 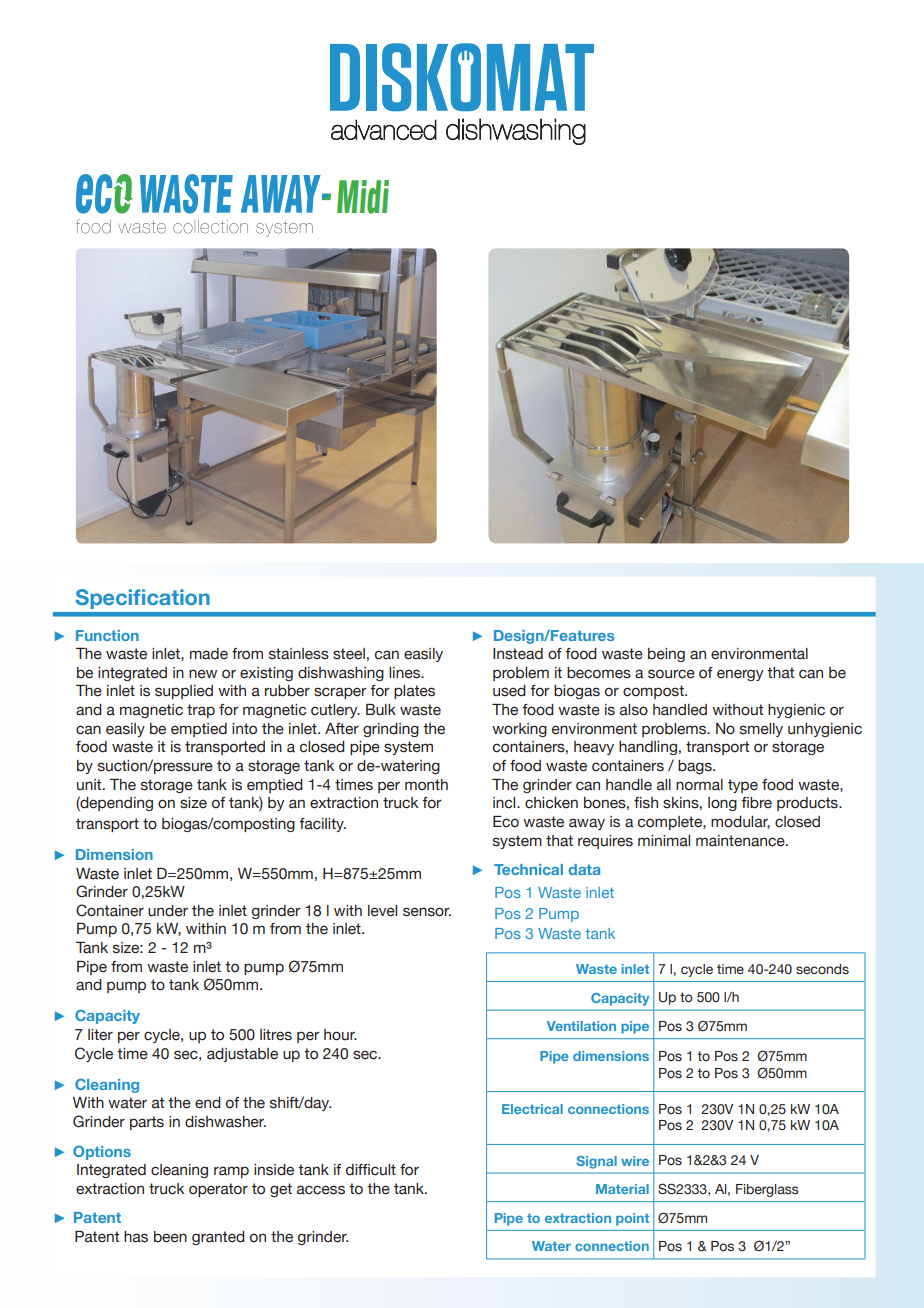 I want to click on been, so click(x=170, y=1237).
